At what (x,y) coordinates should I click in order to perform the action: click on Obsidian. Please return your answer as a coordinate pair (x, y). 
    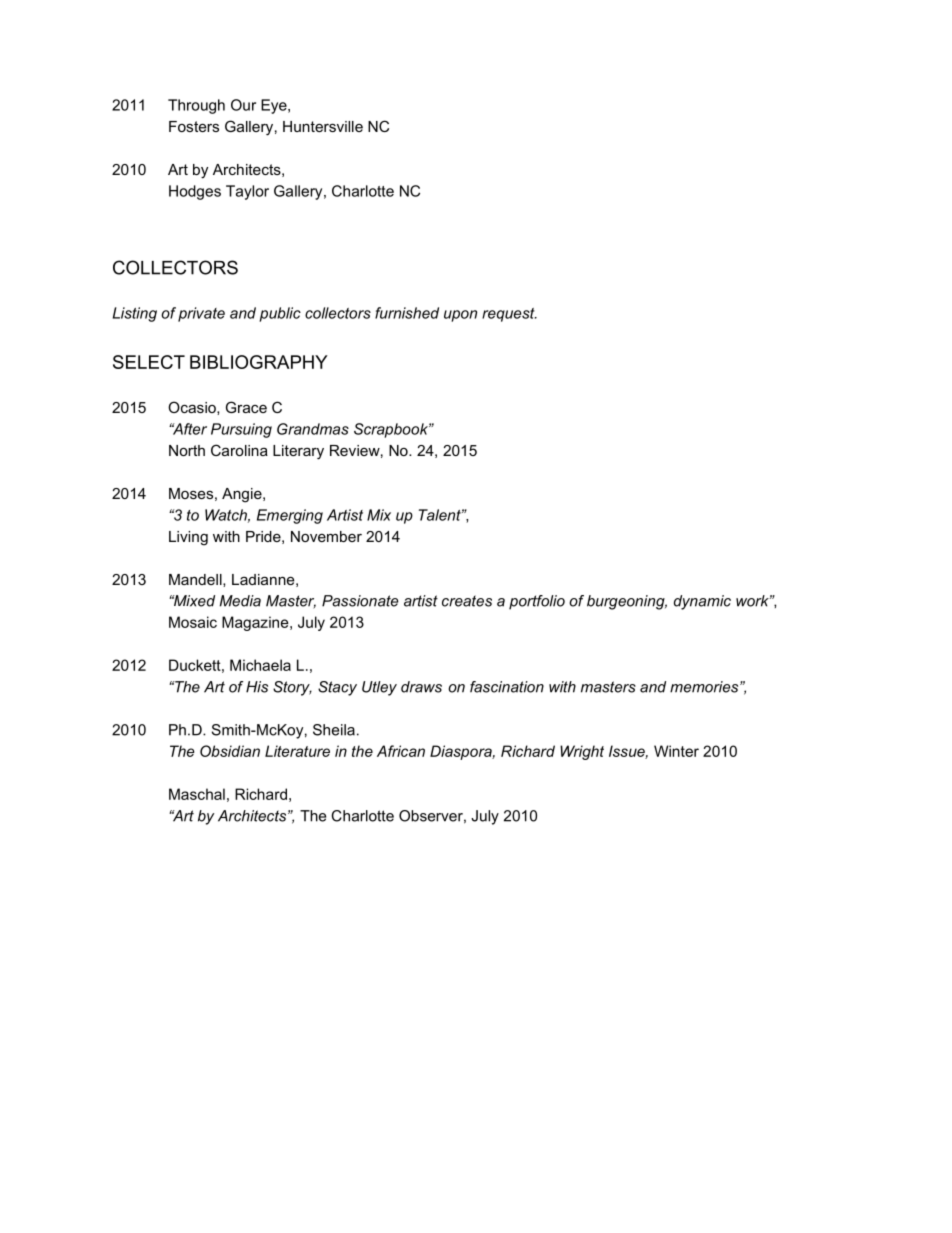
    Looking at the image, I should click on (230, 751).
